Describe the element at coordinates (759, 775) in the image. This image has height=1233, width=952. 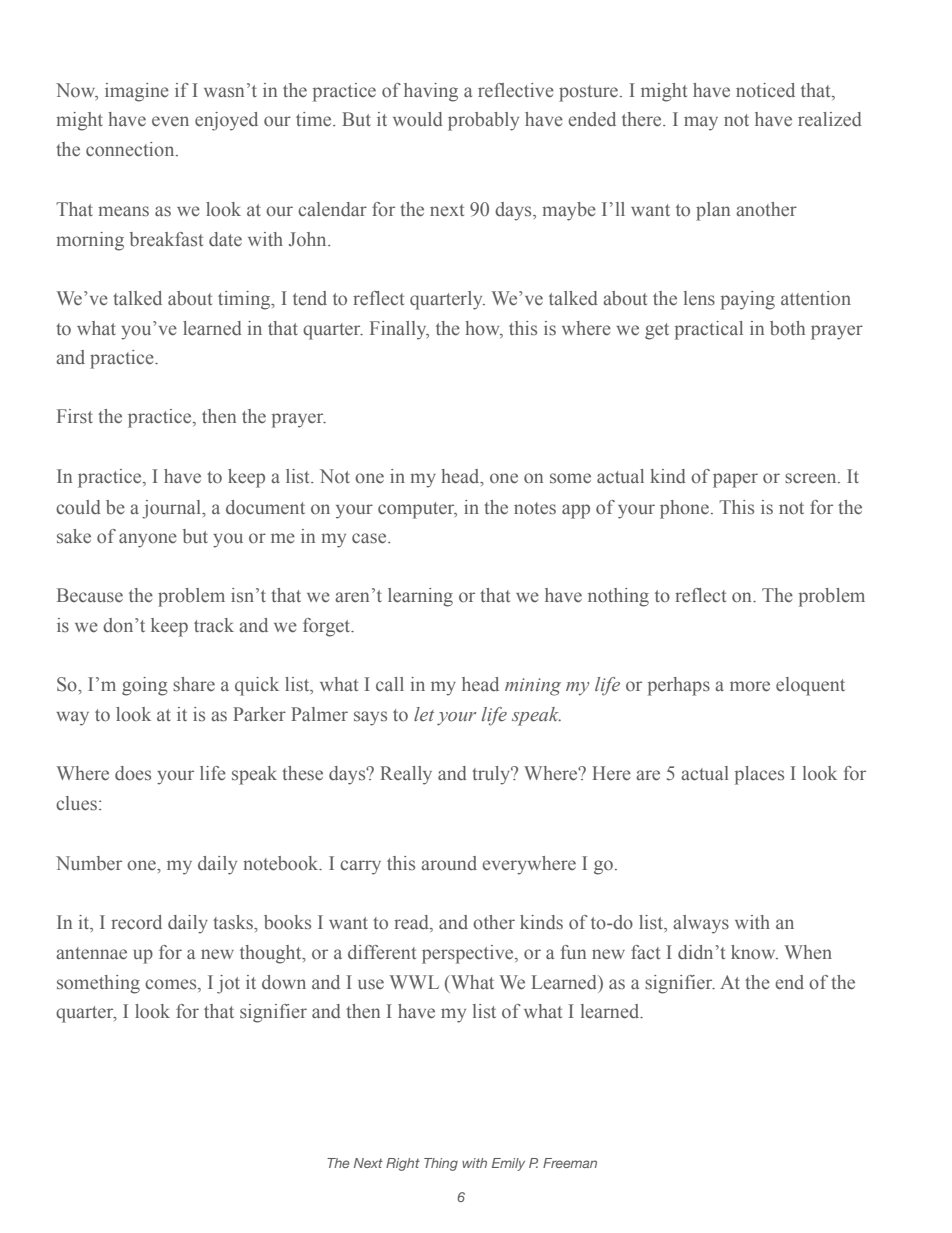
I see `places` at that location.
